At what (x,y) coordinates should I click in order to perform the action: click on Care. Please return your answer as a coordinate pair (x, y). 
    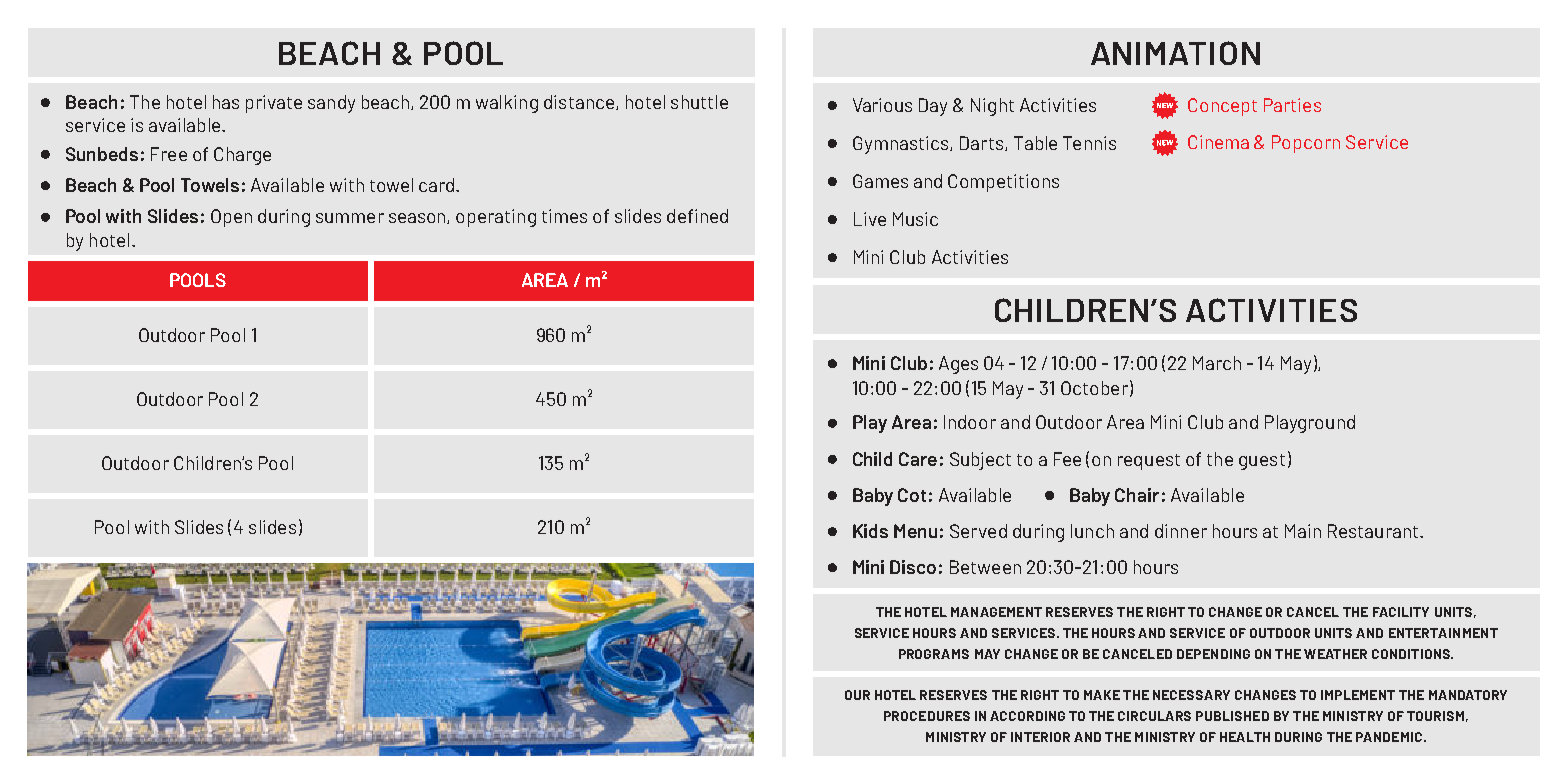
    Looking at the image, I should click on (918, 459).
